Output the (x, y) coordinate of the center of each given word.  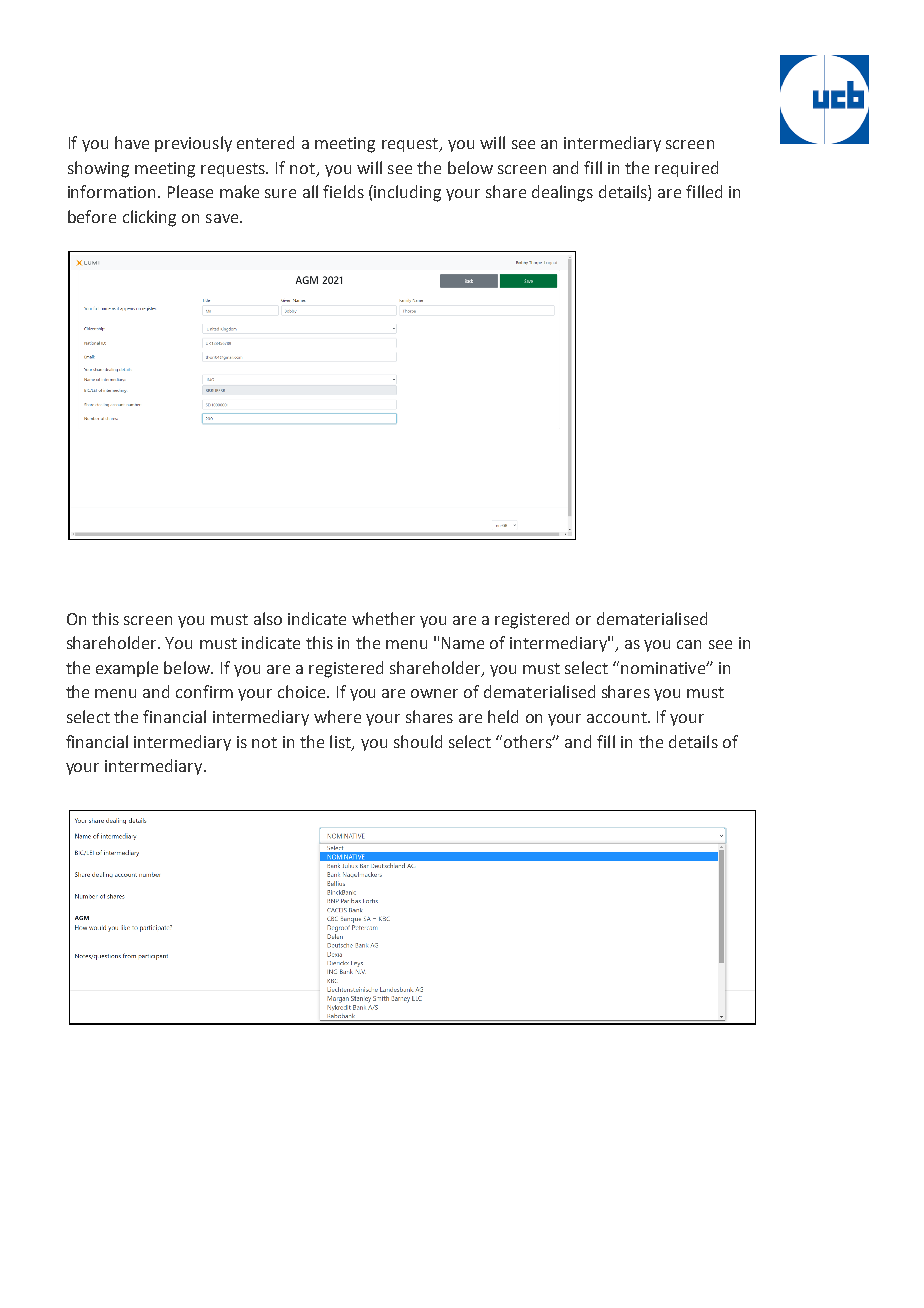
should (418, 741)
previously (193, 144)
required (686, 169)
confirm (204, 691)
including (407, 193)
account (618, 717)
